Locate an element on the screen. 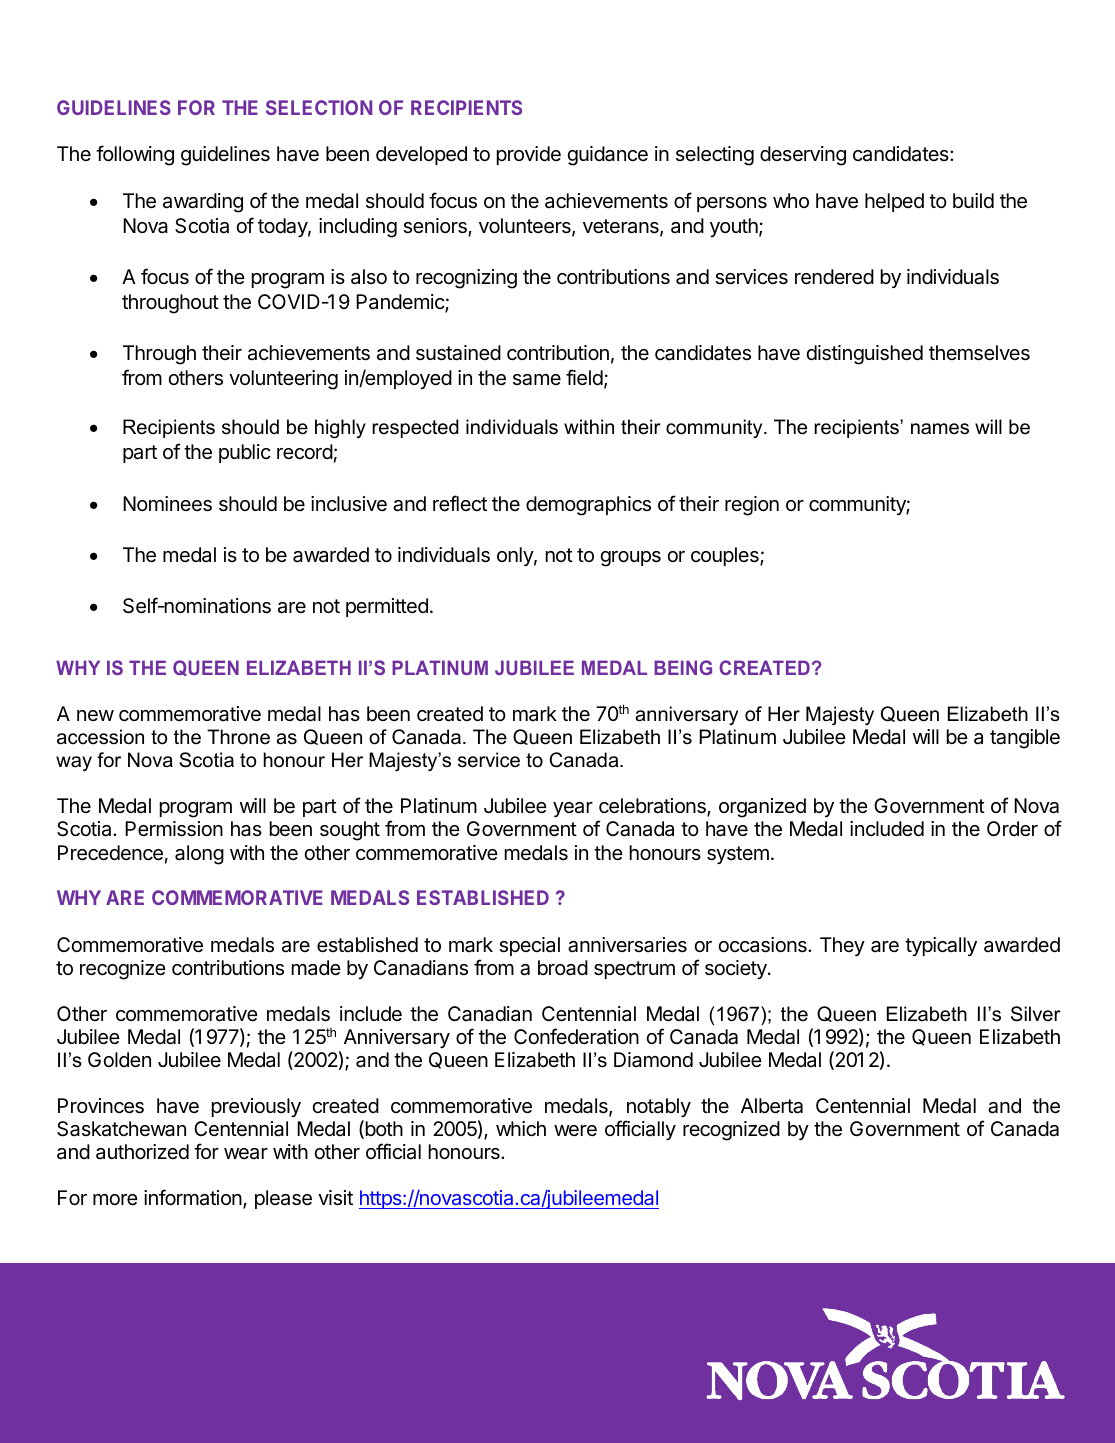 The height and width of the screenshot is (1443, 1115). helped is located at coordinates (894, 202).
